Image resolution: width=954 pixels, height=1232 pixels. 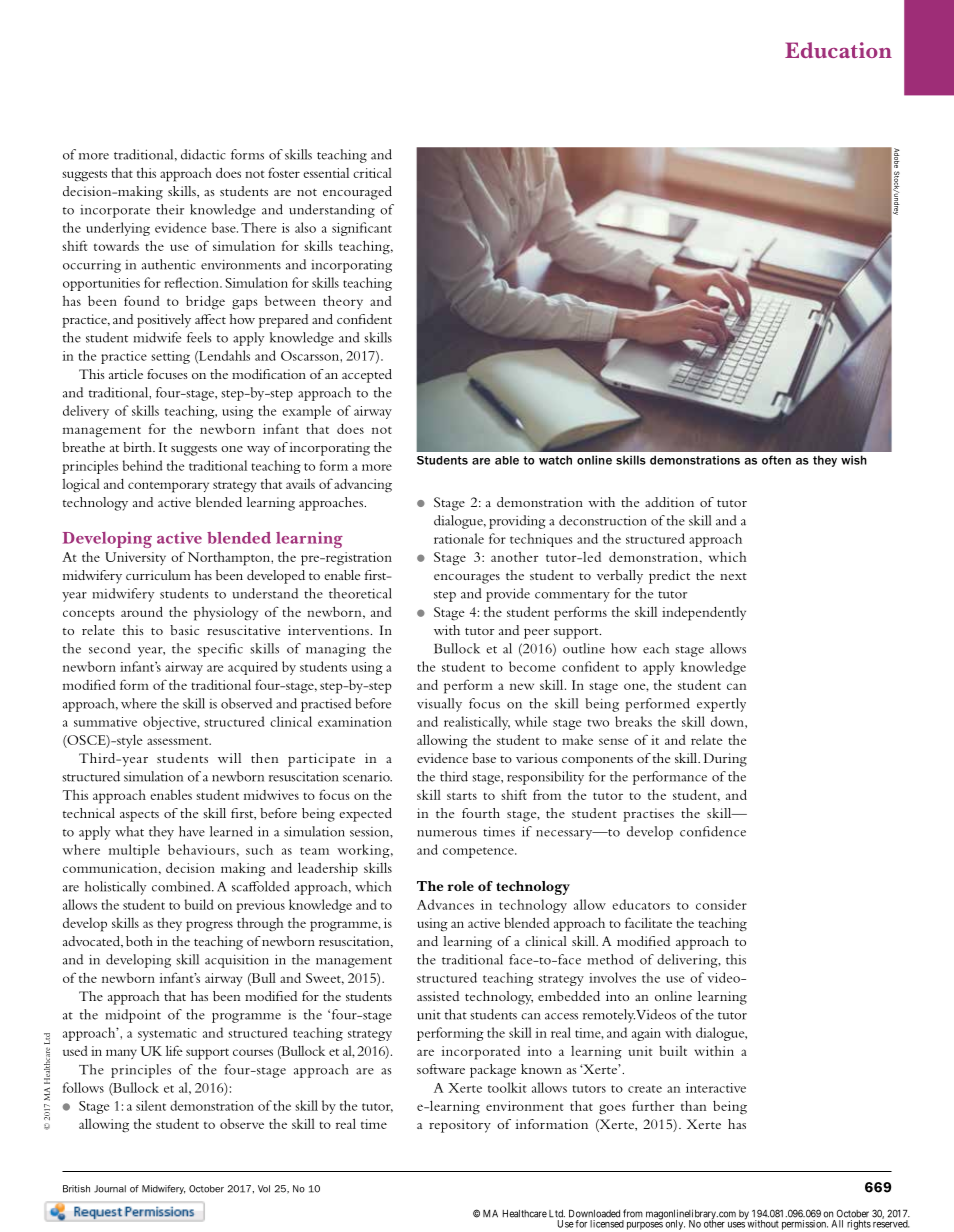 What do you see at coordinates (704, 614) in the page?
I see `independently` at bounding box center [704, 614].
